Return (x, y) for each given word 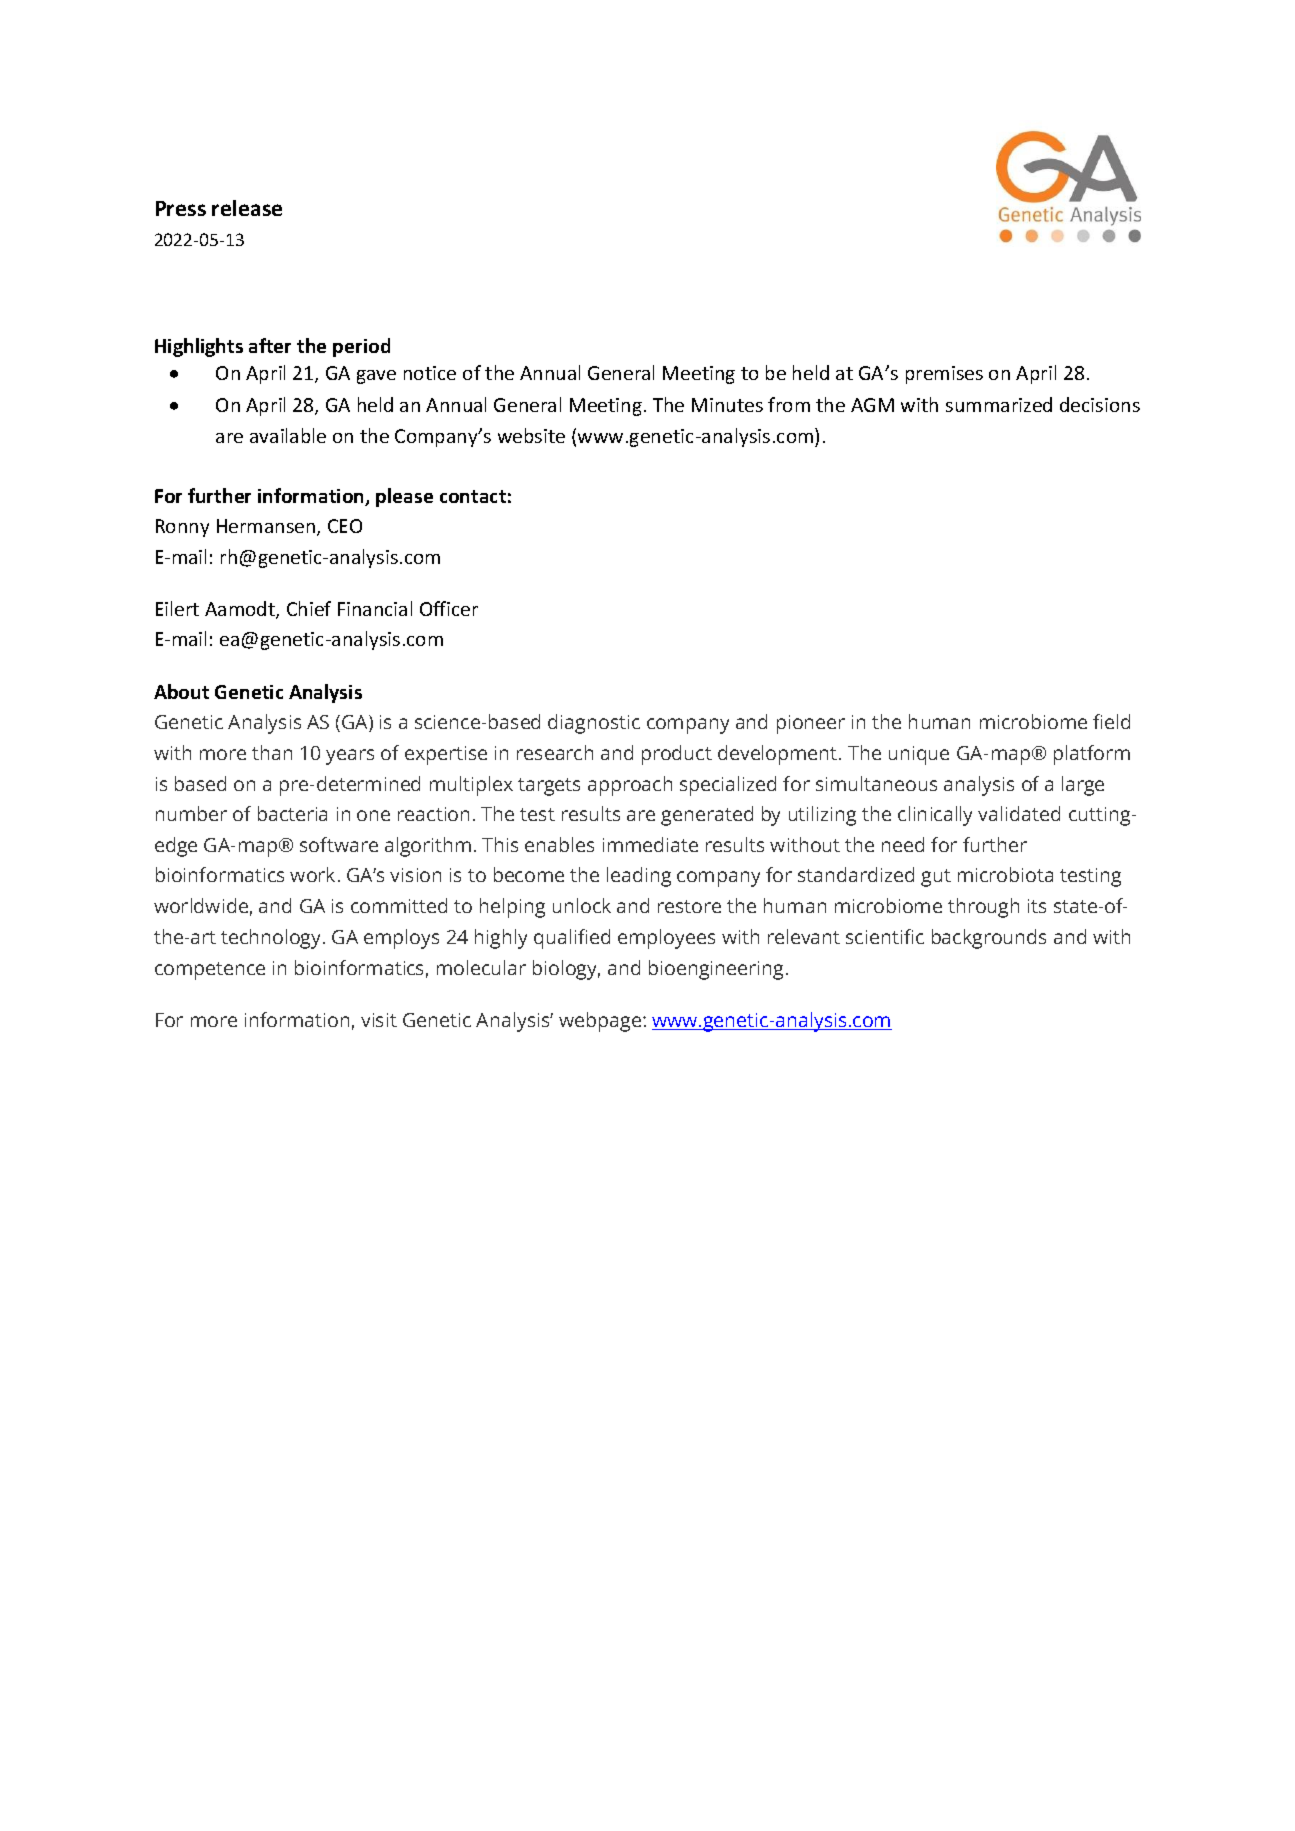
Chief (309, 608)
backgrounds (989, 939)
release (247, 208)
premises (944, 375)
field (1111, 721)
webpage (601, 1022)
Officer (449, 608)
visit (379, 1020)
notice (430, 373)
